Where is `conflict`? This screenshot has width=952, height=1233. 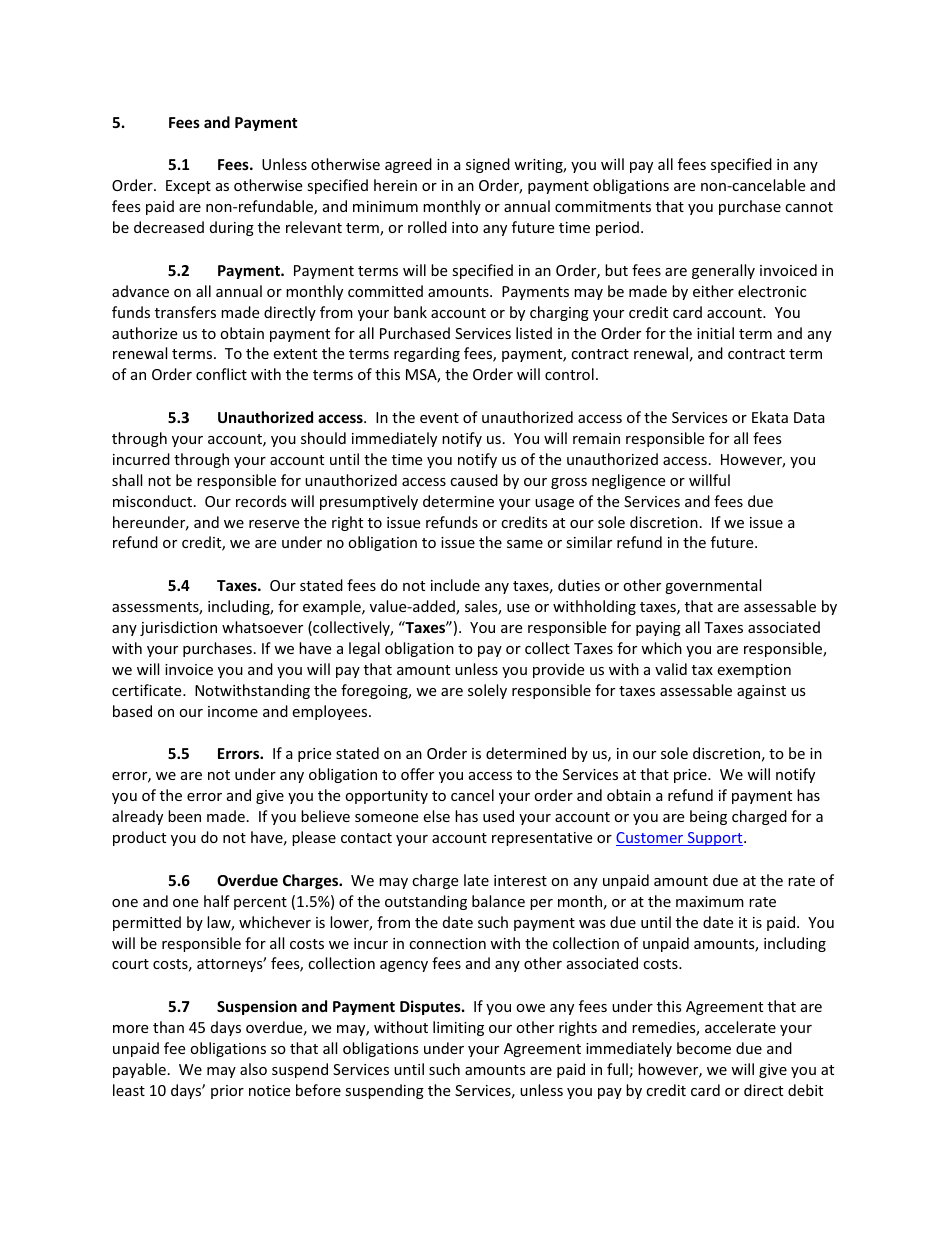 conflict is located at coordinates (221, 374).
